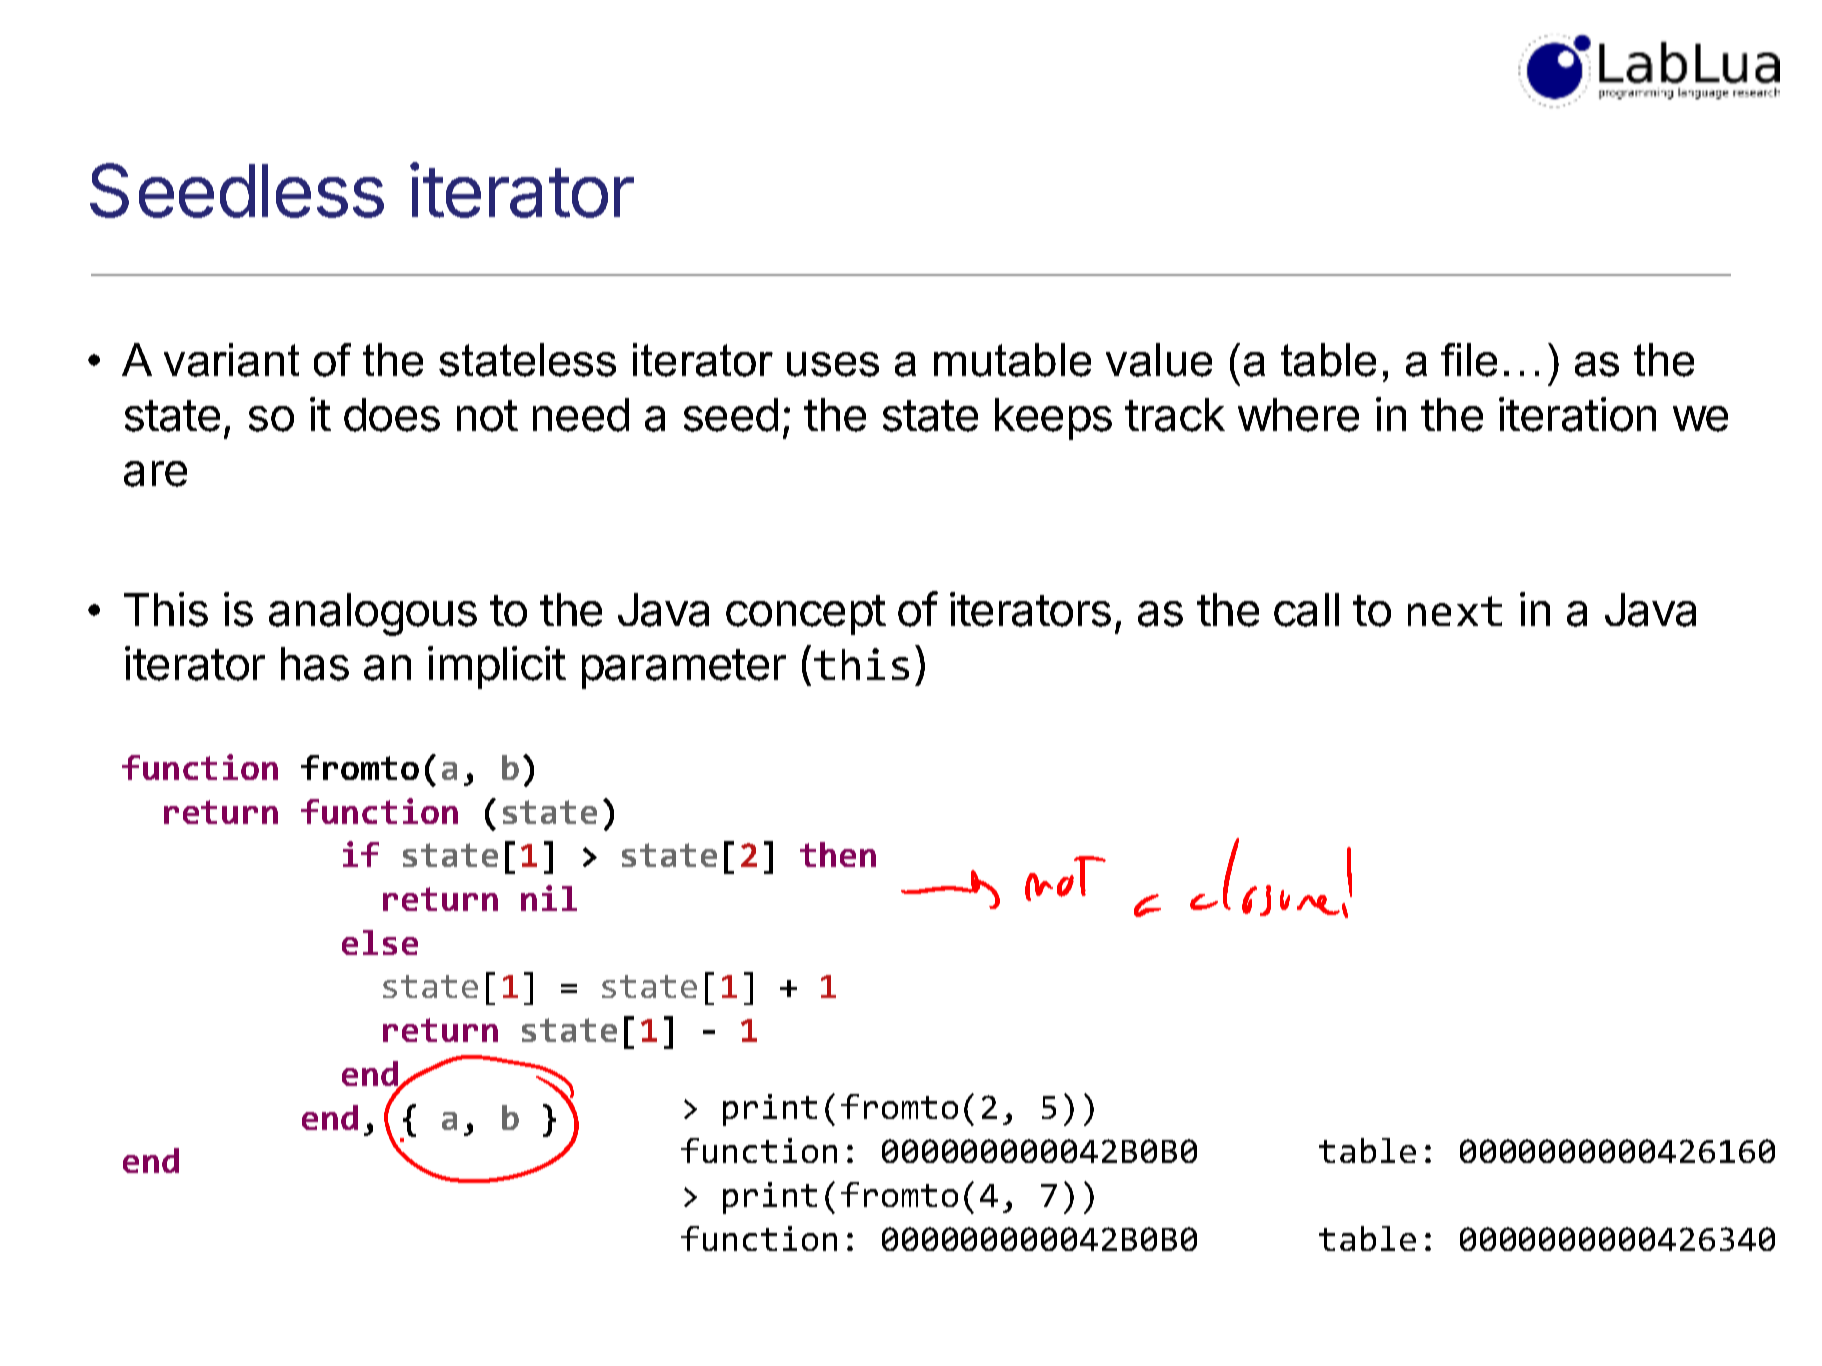 This screenshot has height=1366, width=1822. I want to click on then, so click(838, 854).
